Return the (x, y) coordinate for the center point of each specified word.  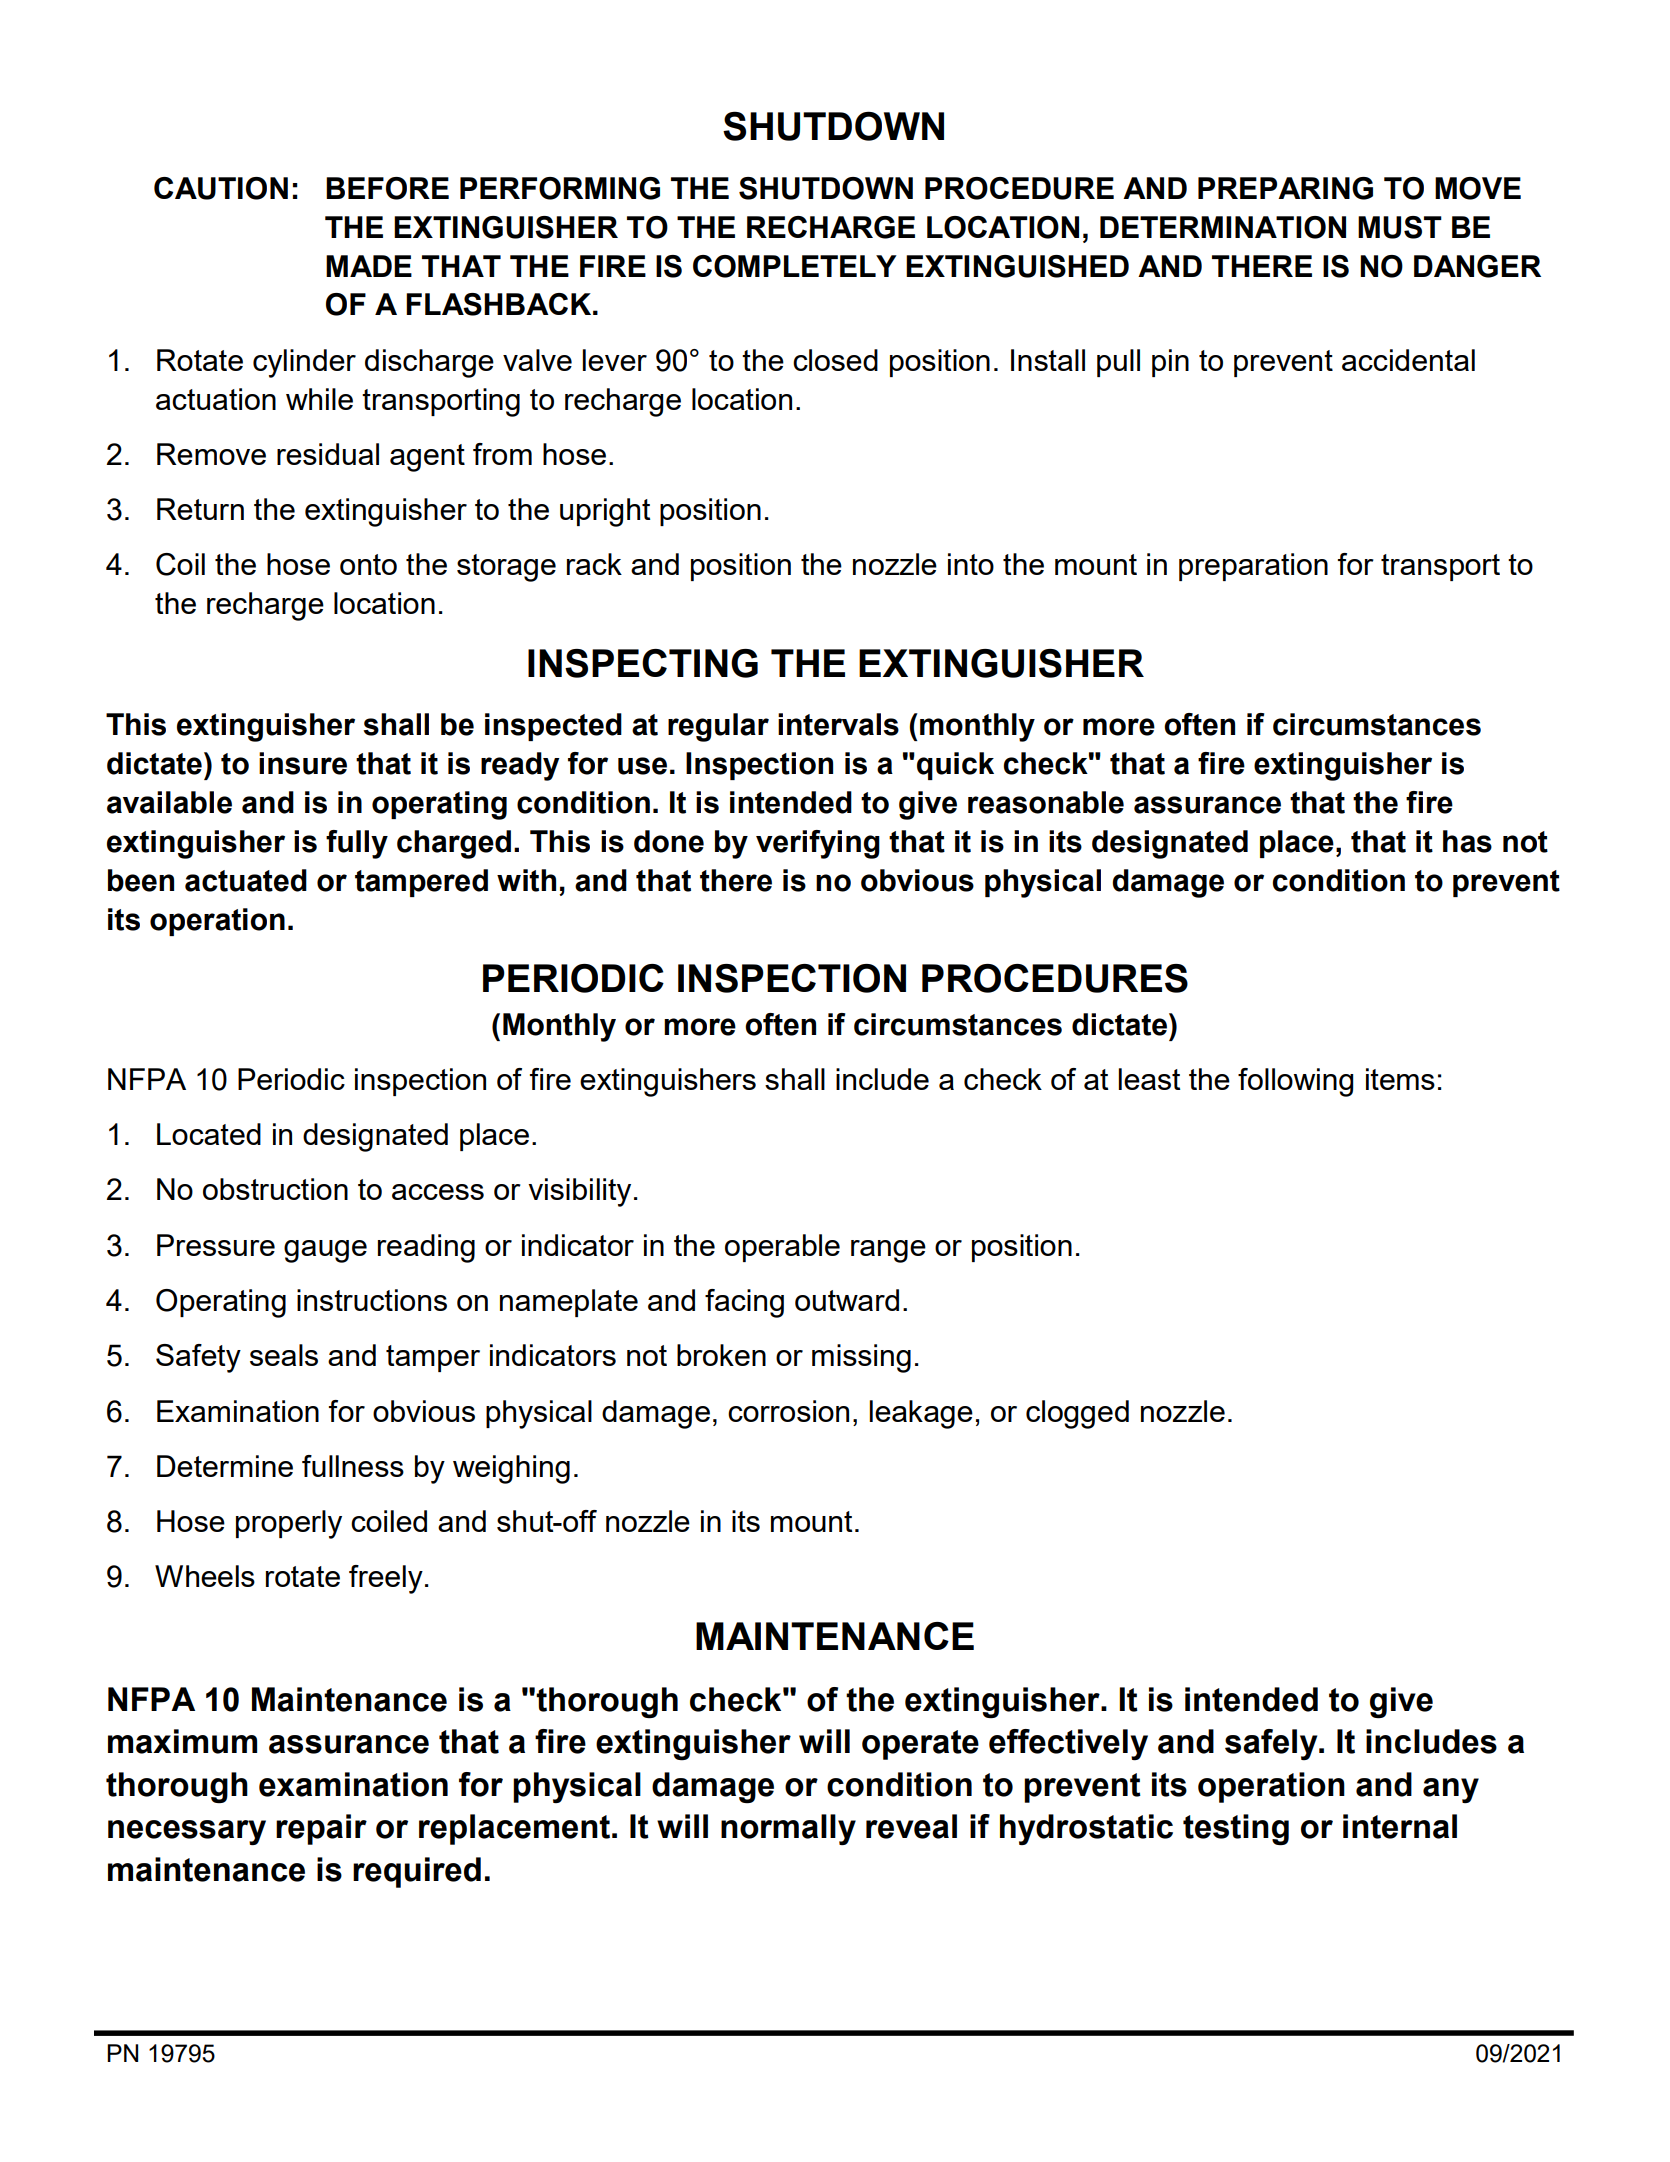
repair (321, 1829)
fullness (353, 1466)
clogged (1077, 1414)
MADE (369, 266)
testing (1236, 1830)
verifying (818, 844)
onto (368, 564)
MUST (1400, 227)
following (1295, 1082)
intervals (838, 724)
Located (209, 1134)
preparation (1253, 567)
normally (788, 1829)
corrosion (788, 1411)
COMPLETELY (795, 266)
